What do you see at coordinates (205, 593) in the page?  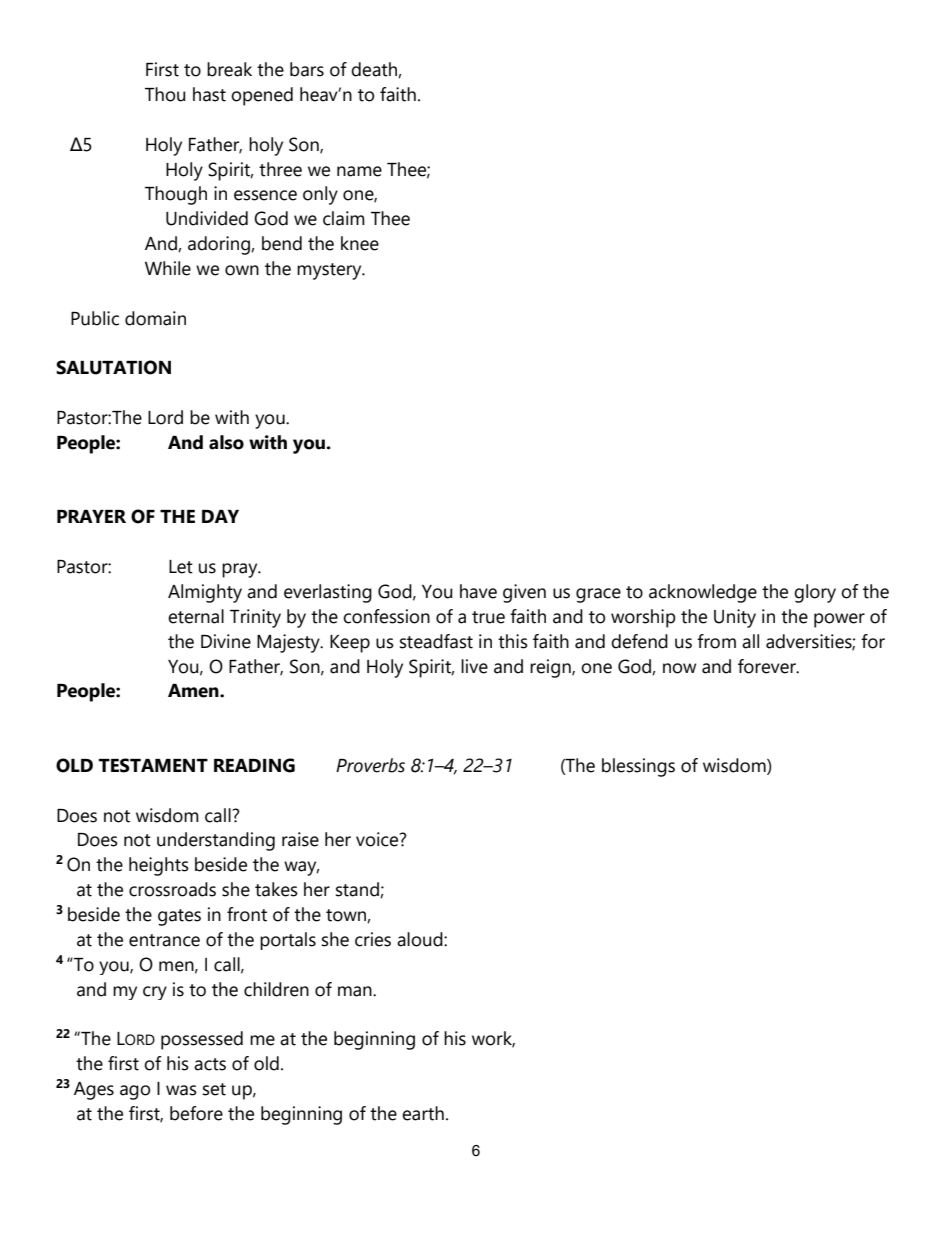 I see `Almighty` at bounding box center [205, 593].
